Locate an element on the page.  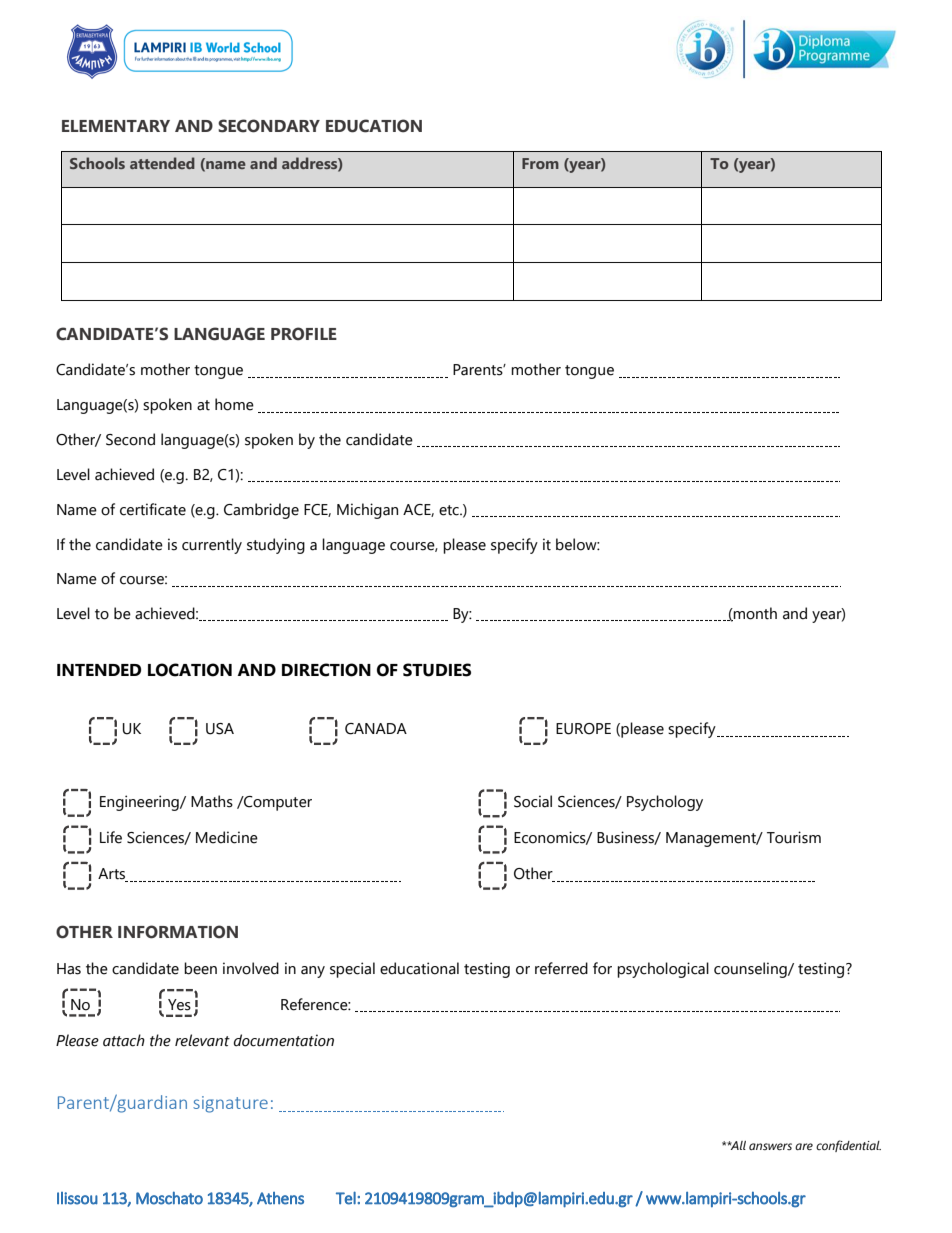
certificate is located at coordinates (153, 509).
